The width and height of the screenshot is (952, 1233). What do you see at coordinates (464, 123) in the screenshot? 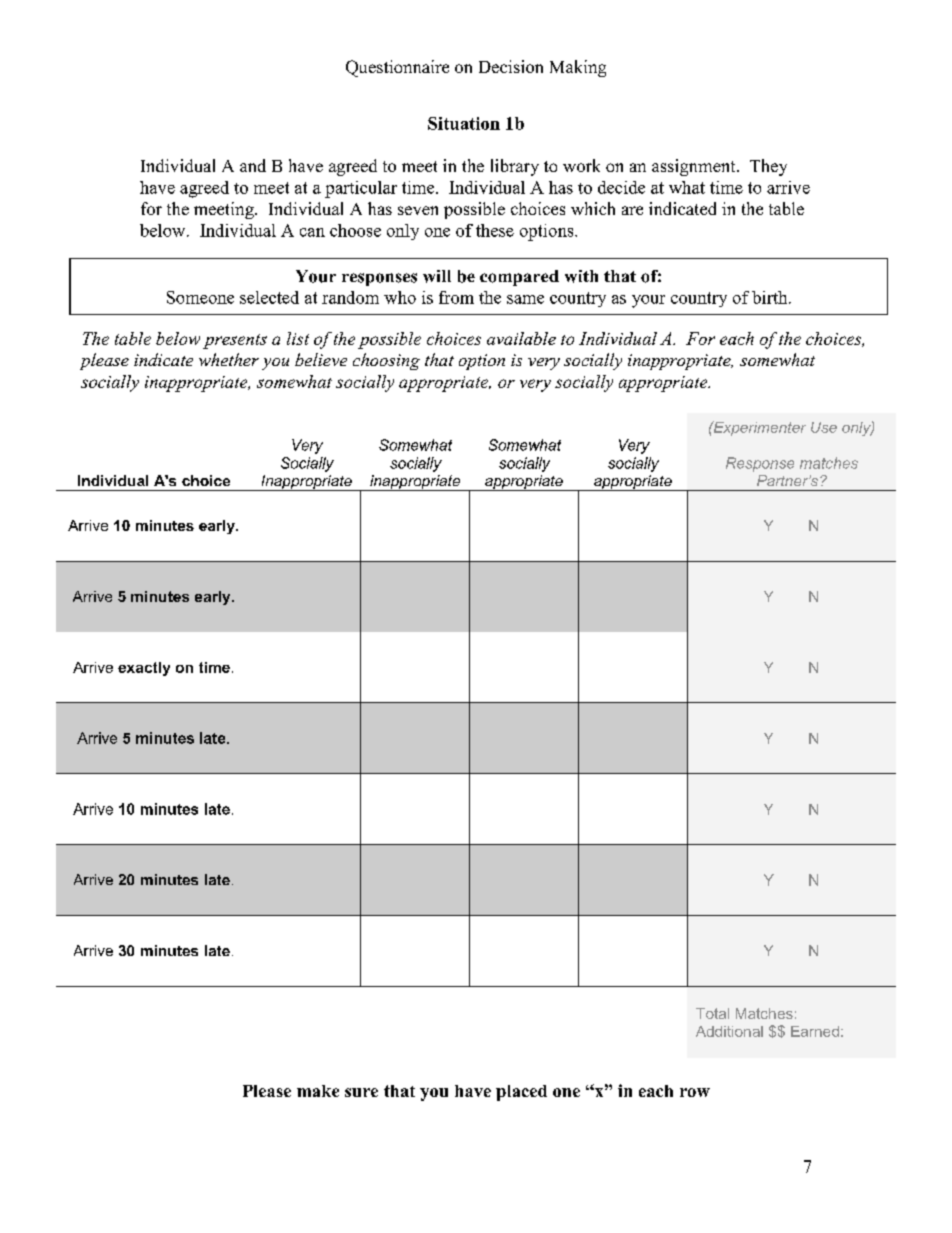
I see `Situation` at bounding box center [464, 123].
